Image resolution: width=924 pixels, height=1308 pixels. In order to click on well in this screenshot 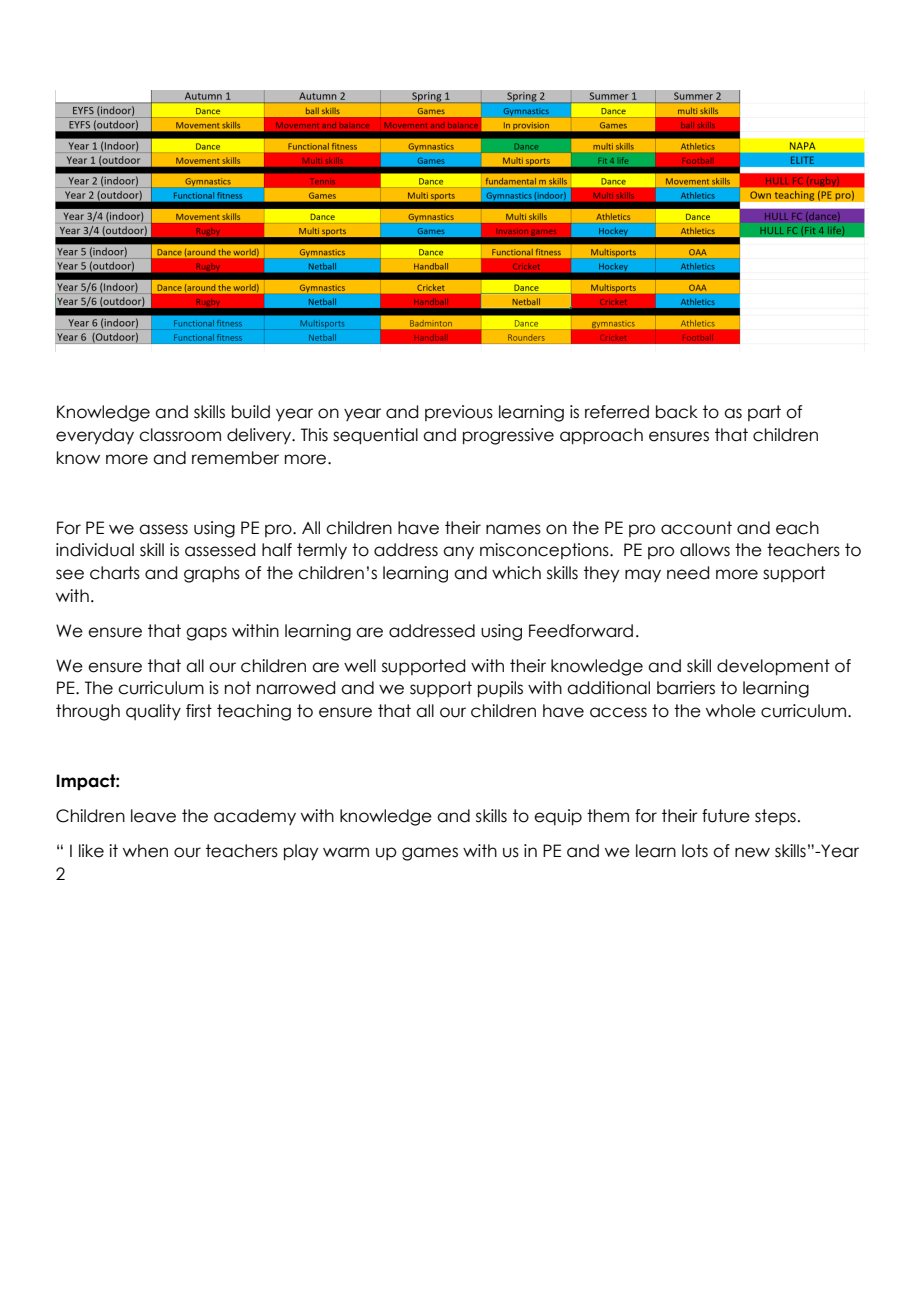, I will do `click(360, 666)`.
